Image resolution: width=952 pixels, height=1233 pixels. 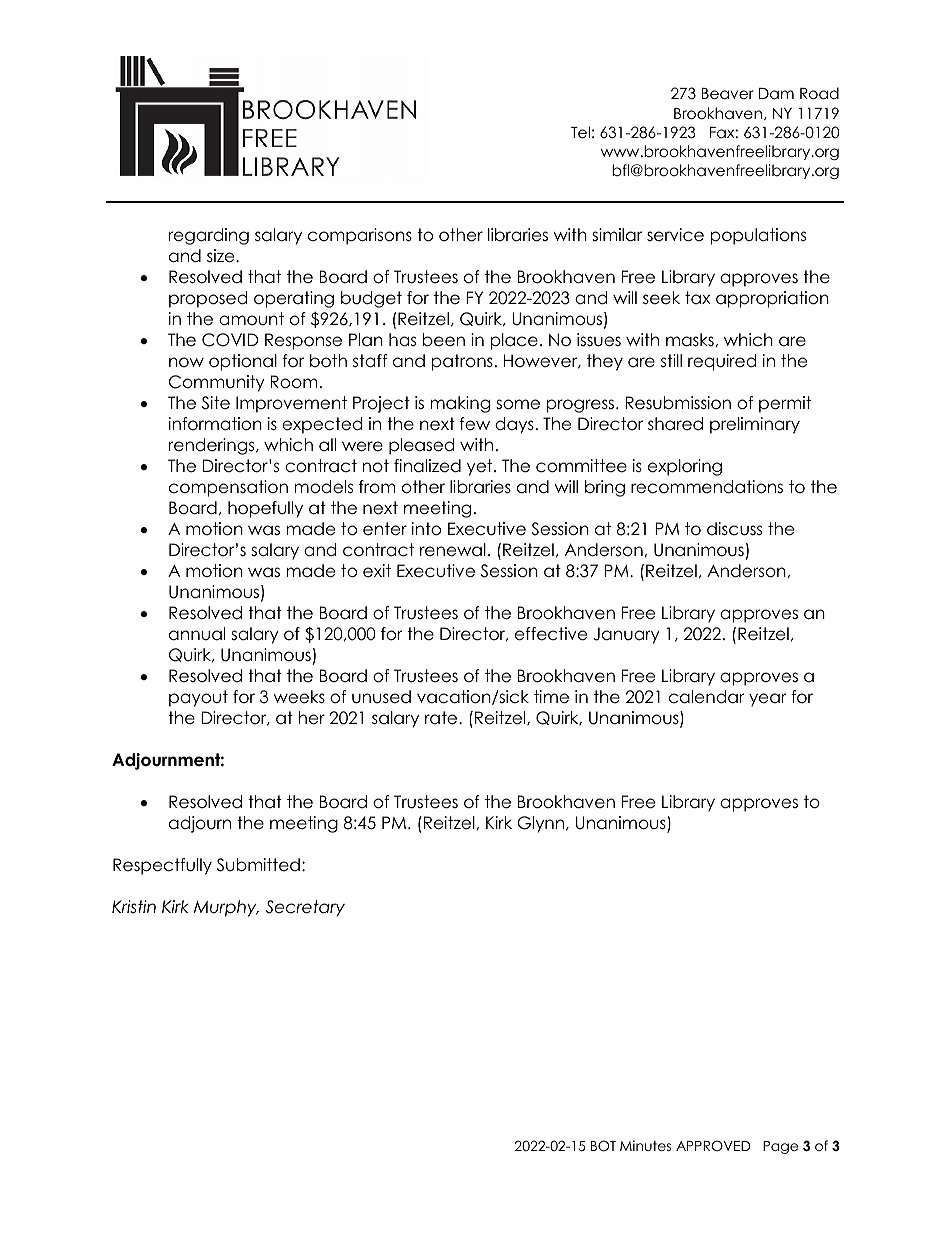 What do you see at coordinates (551, 634) in the screenshot?
I see `effective` at bounding box center [551, 634].
